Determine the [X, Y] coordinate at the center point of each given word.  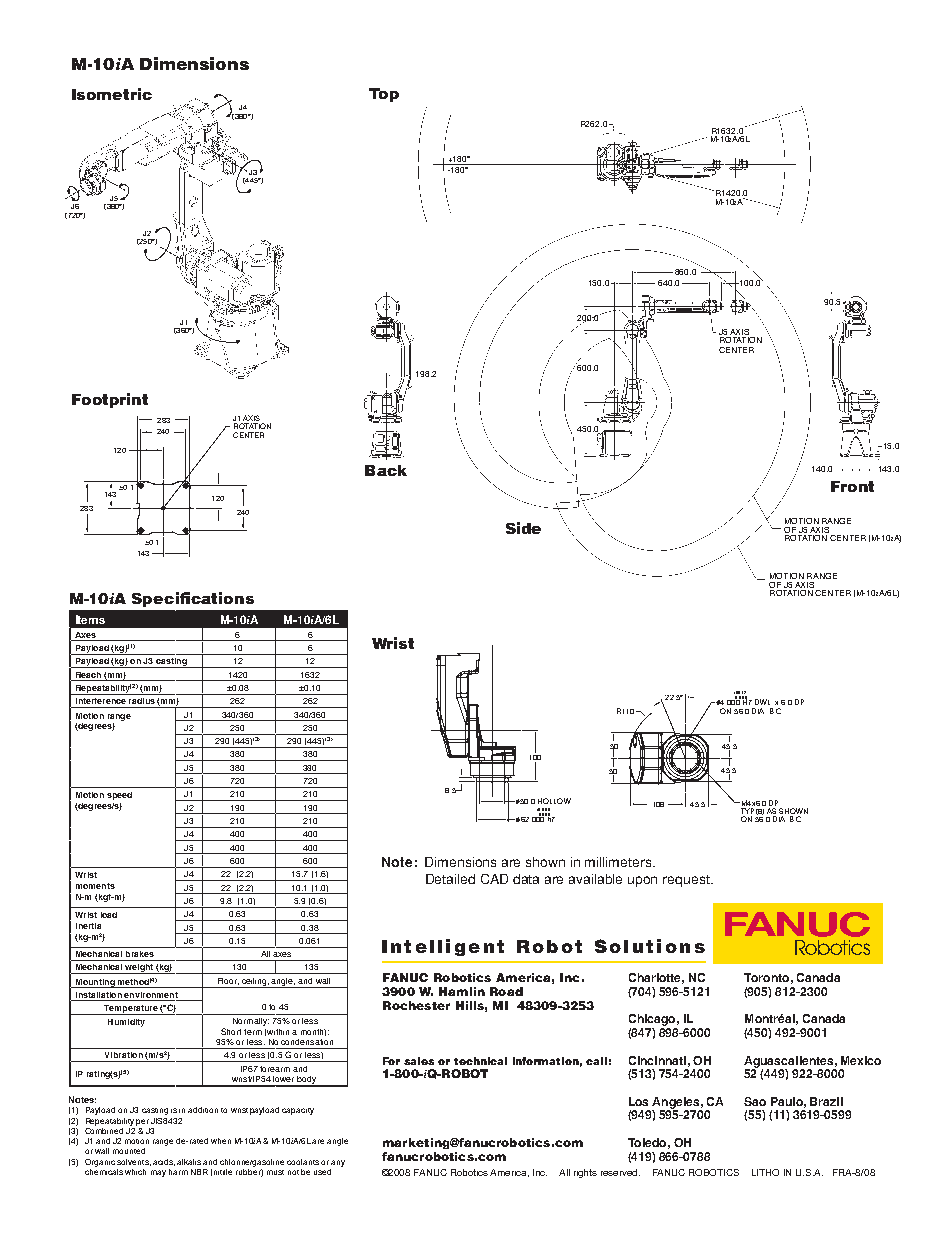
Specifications [193, 599]
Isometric [112, 94]
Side [523, 528]
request [687, 881]
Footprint [110, 400]
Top [384, 95]
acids [164, 1162]
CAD [494, 879]
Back [386, 470]
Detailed [450, 879]
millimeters [619, 862]
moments [95, 886]
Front [852, 486]
